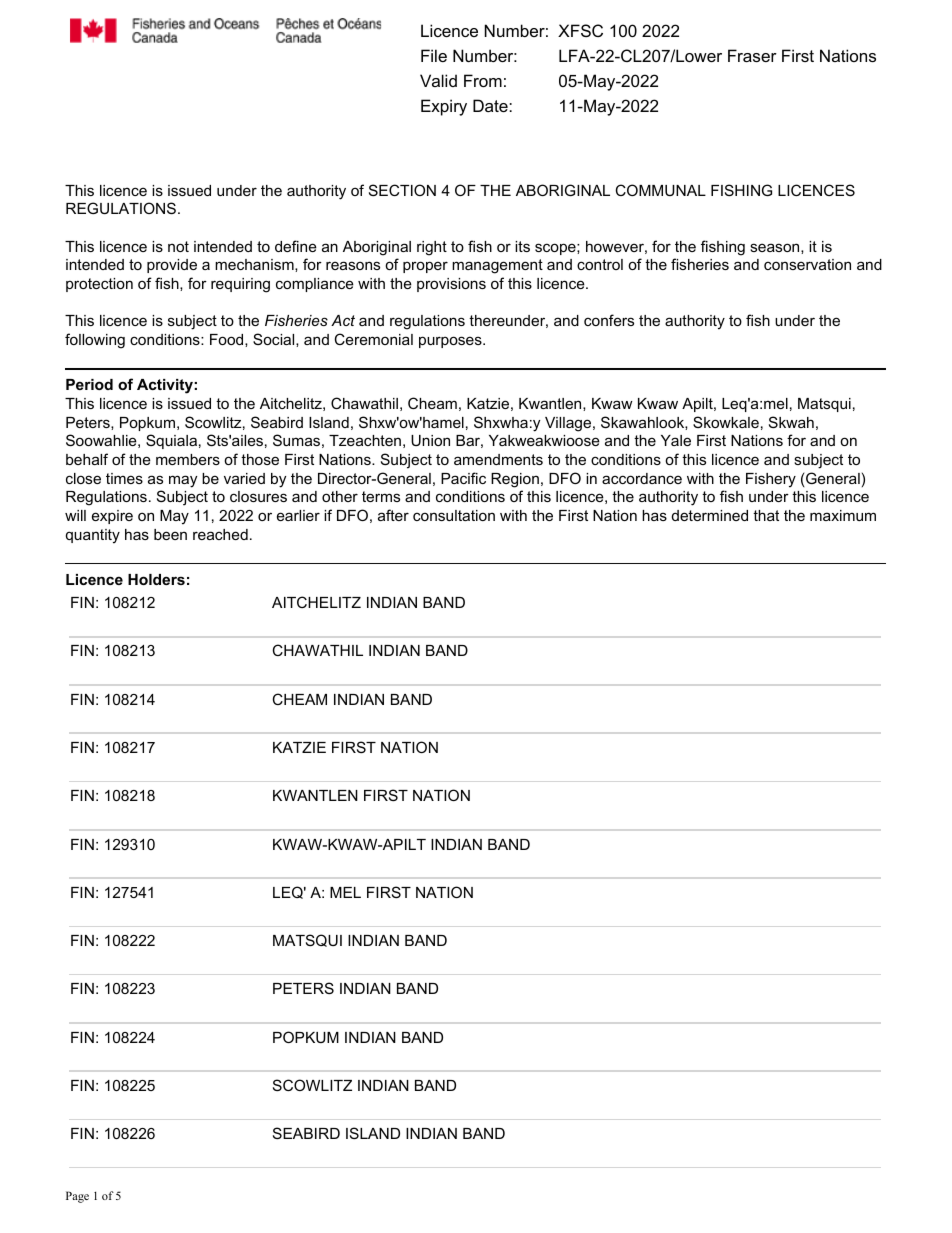 This screenshot has width=952, height=1233. Describe the element at coordinates (393, 515) in the screenshot. I see `after` at that location.
